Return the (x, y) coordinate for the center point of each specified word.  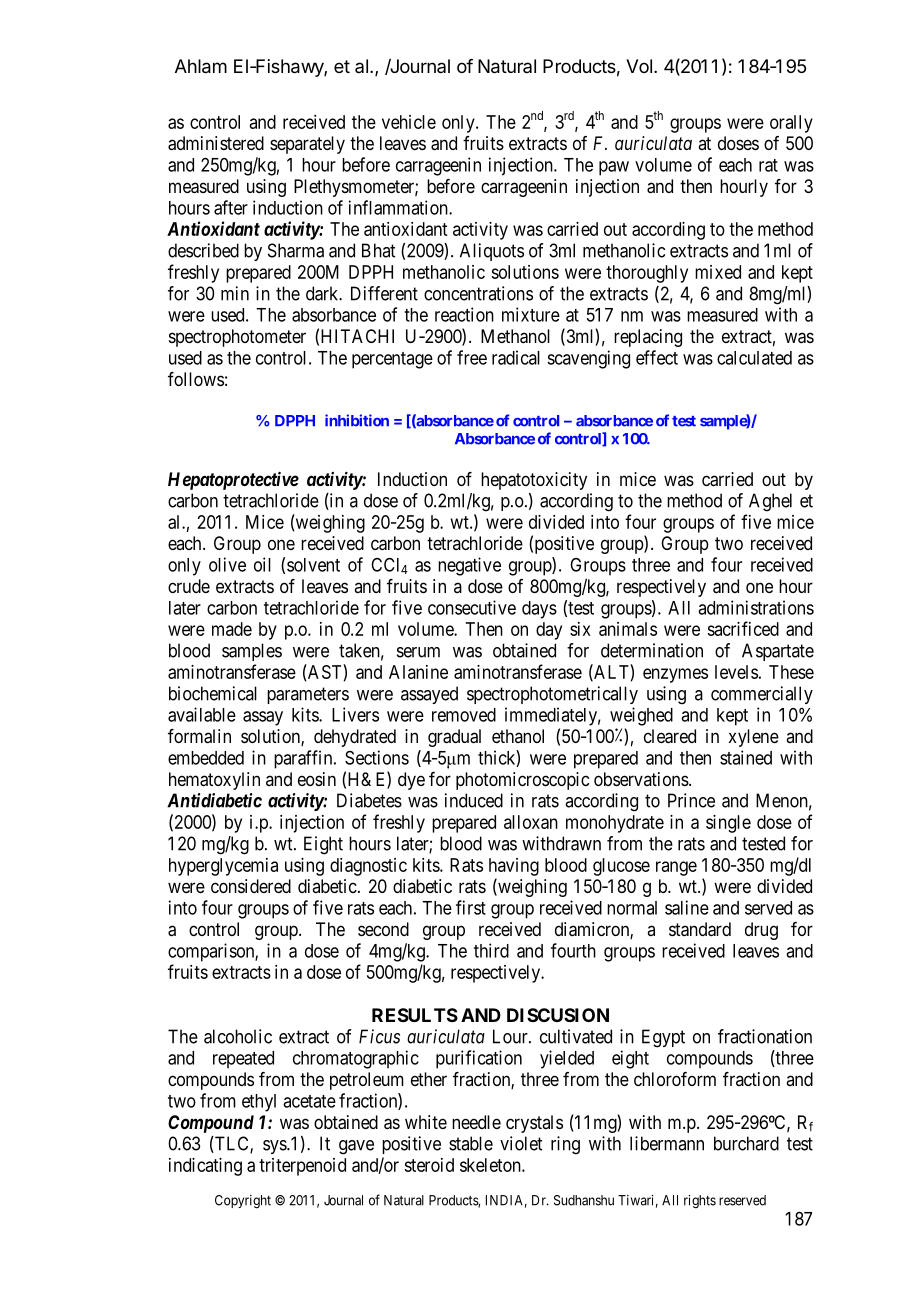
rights (700, 1202)
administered (216, 143)
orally (791, 124)
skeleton (491, 1165)
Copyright (243, 1202)
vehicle (409, 122)
